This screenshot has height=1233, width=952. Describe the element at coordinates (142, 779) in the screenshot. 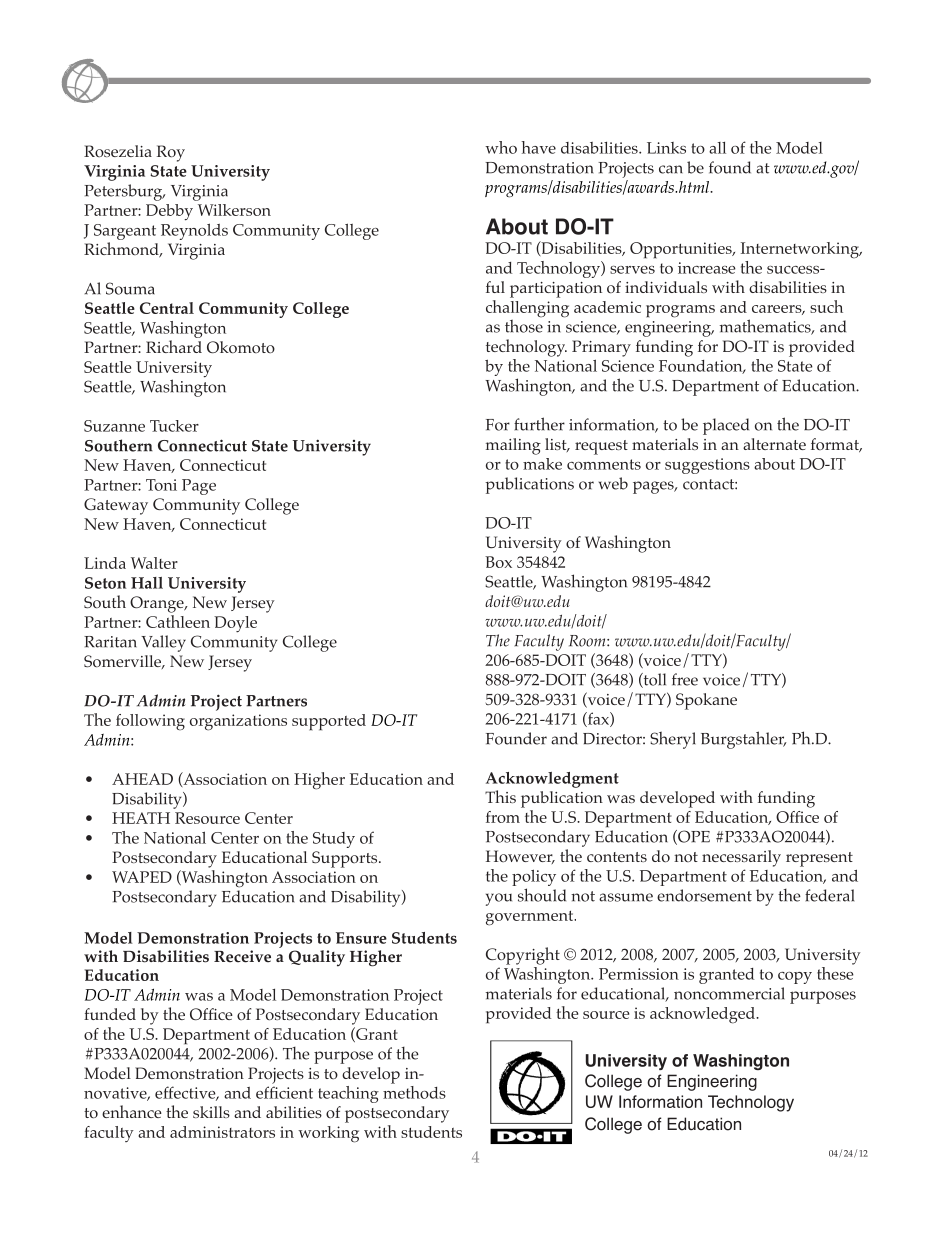

I see `AHEAD` at that location.
